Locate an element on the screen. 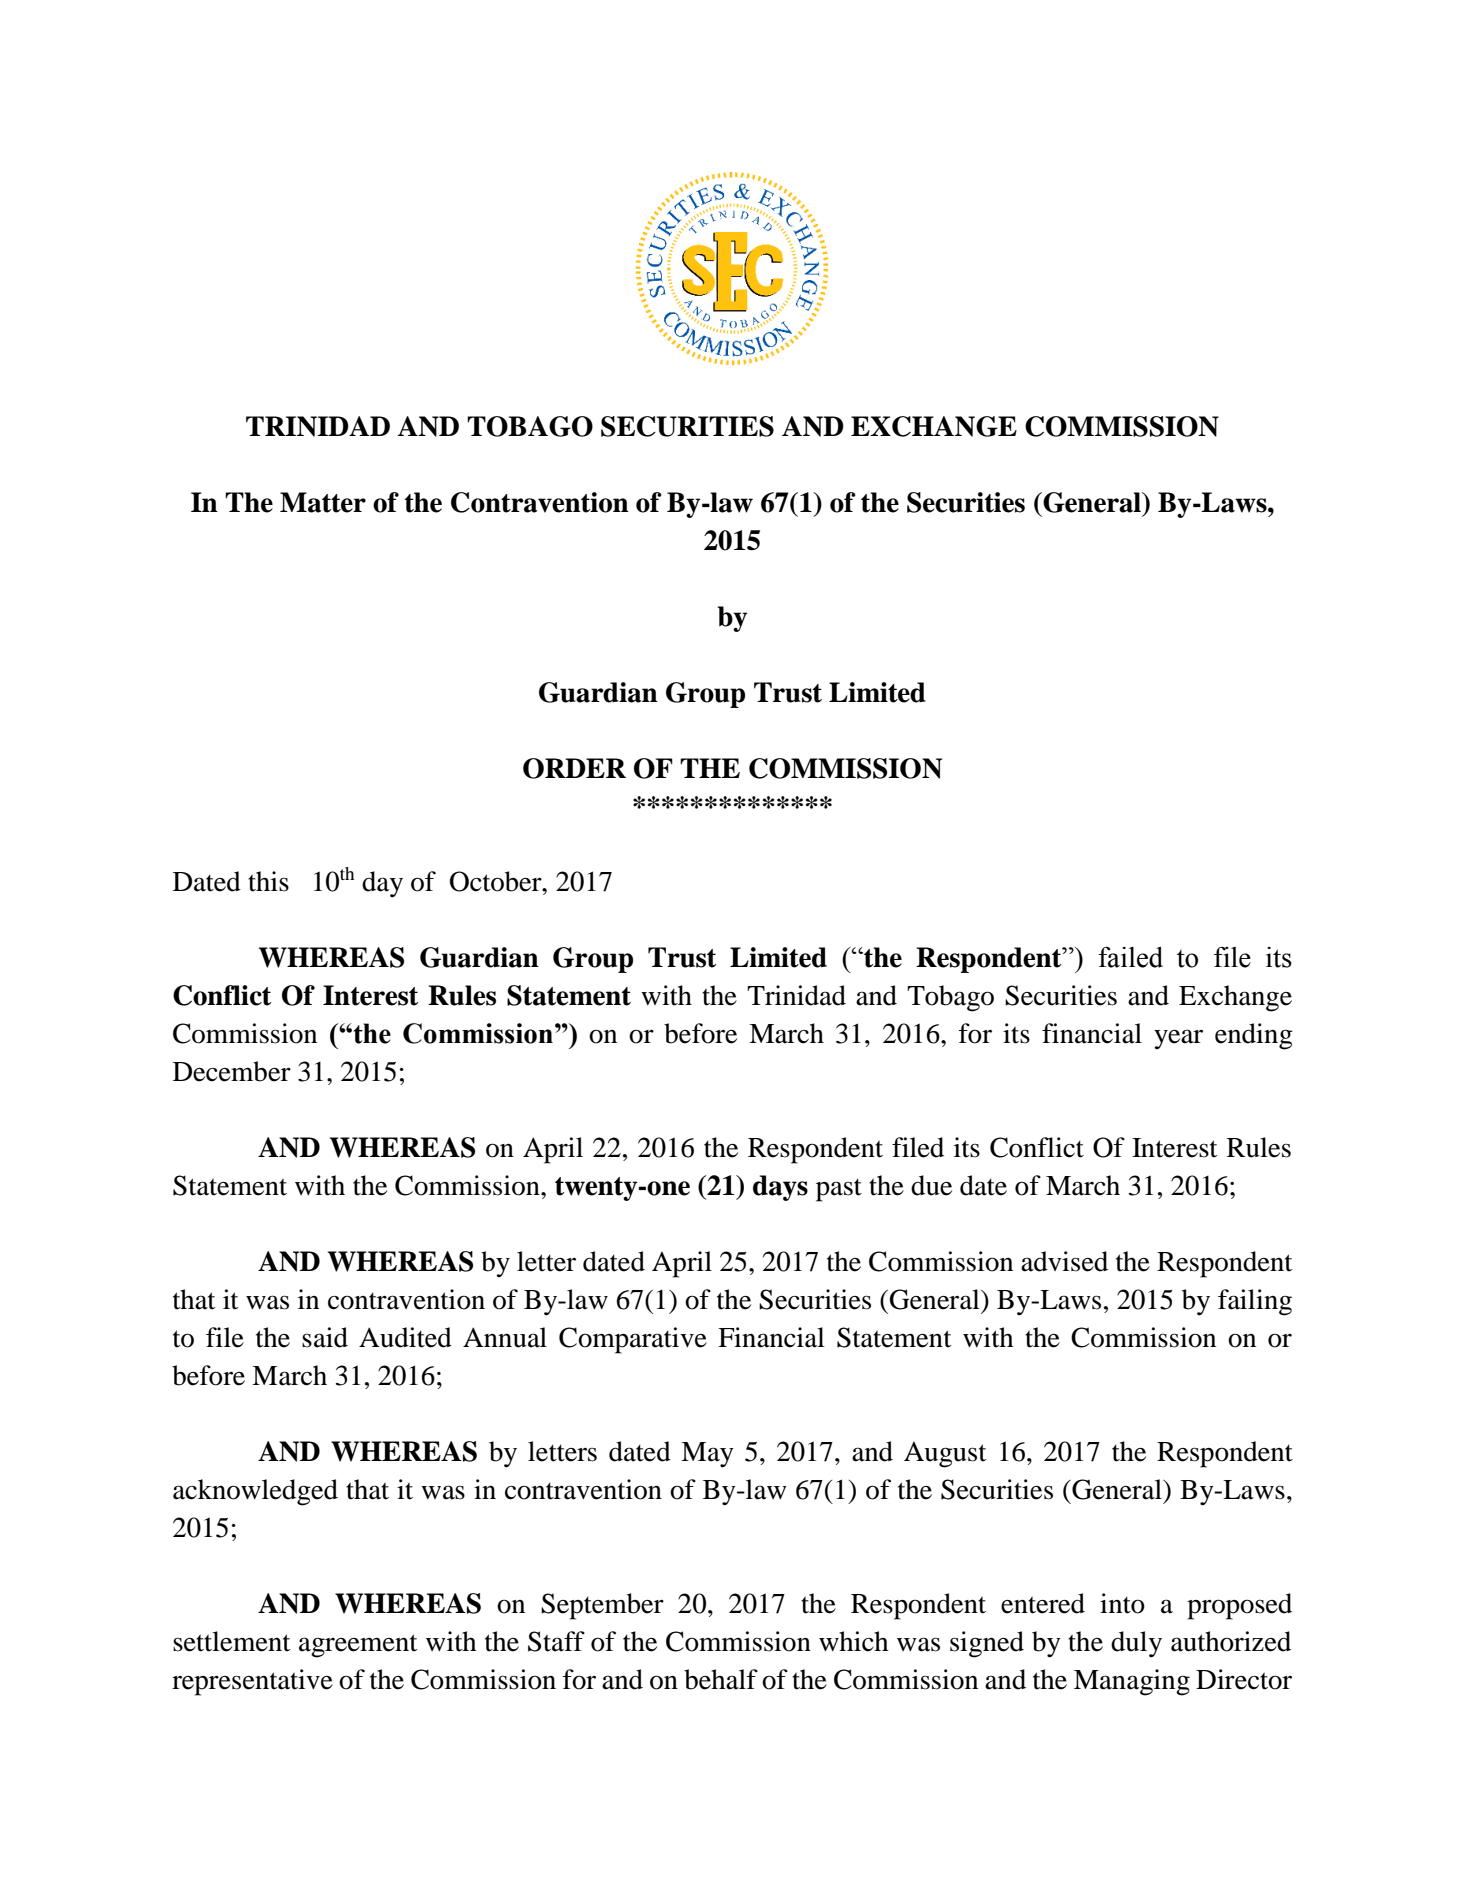 The height and width of the screenshot is (1896, 1465). Matter is located at coordinates (323, 502).
